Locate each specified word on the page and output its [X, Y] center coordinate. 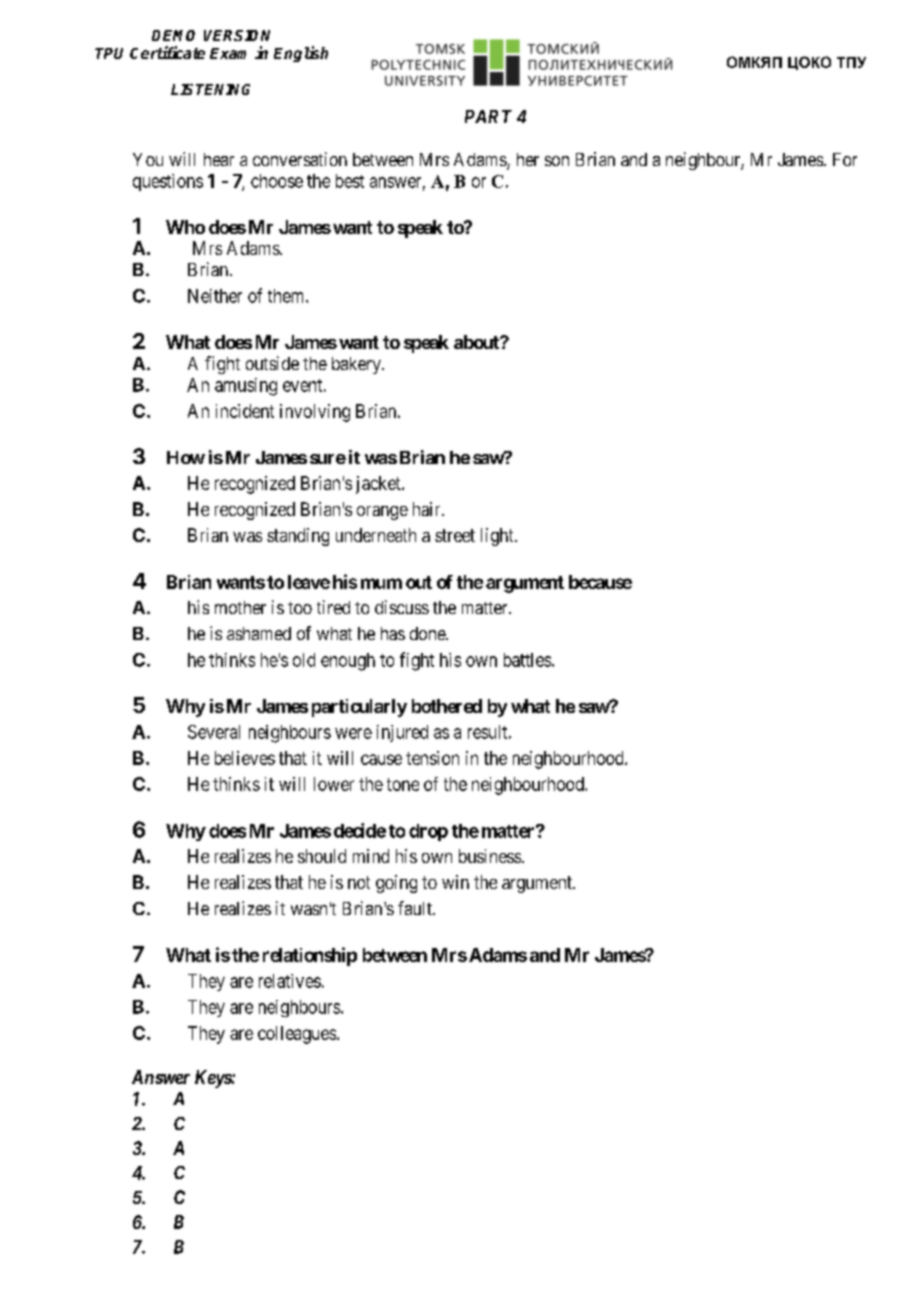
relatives [290, 981]
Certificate [167, 52]
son [557, 161]
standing [298, 537]
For [845, 159]
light [498, 537]
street [455, 535]
